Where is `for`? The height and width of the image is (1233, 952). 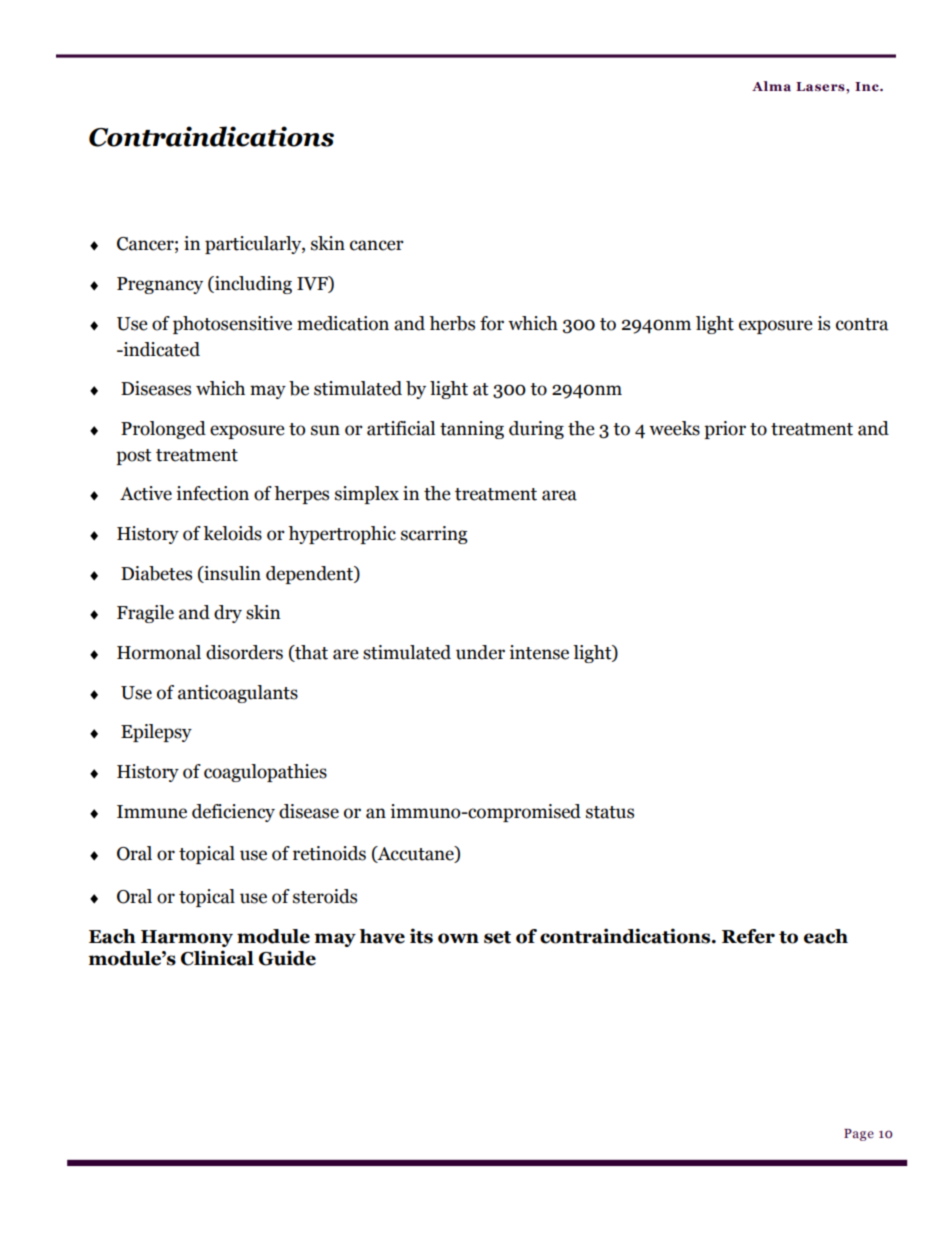
for is located at coordinates (492, 323).
